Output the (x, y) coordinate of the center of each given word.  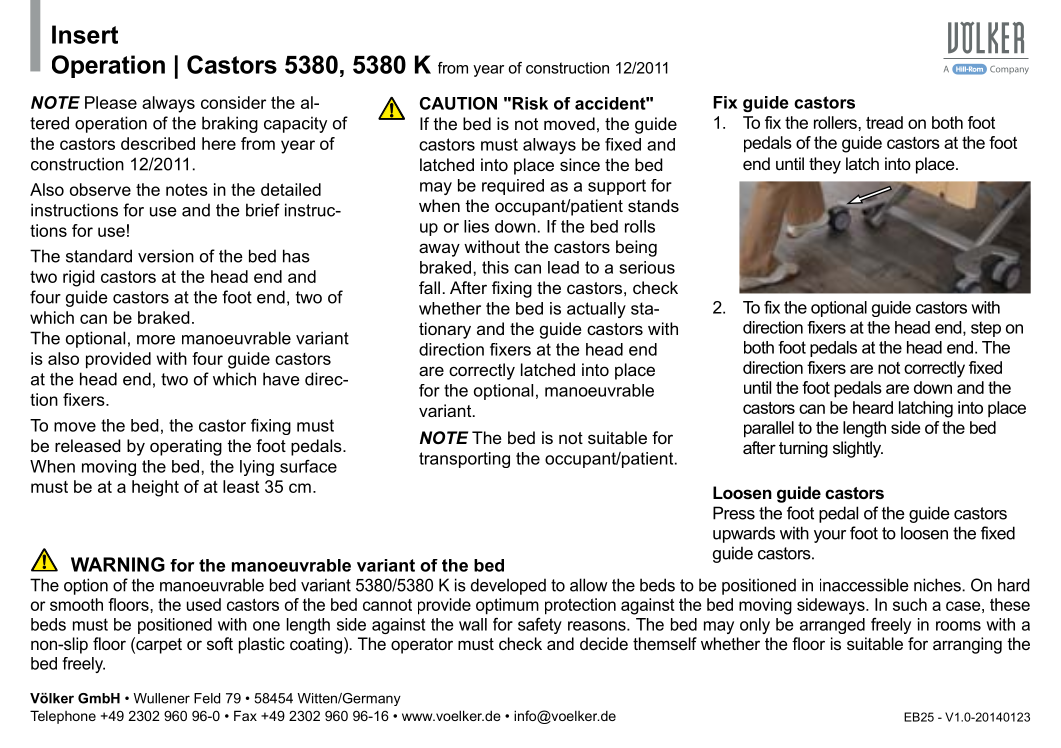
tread (884, 122)
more (156, 340)
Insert (85, 34)
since (580, 164)
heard (873, 407)
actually (596, 310)
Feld (207, 698)
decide (604, 643)
